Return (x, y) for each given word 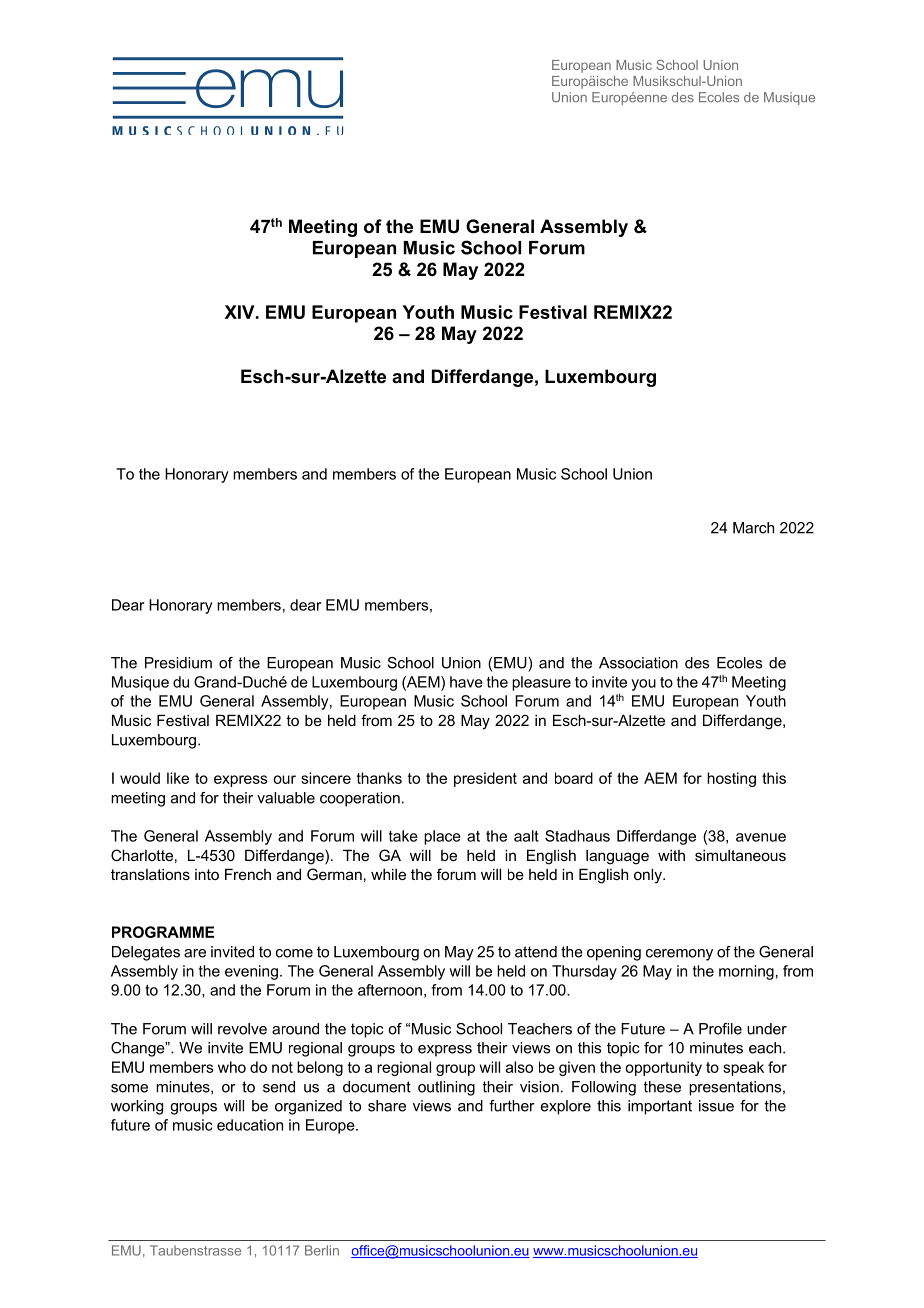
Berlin (322, 1250)
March (753, 528)
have (466, 682)
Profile (720, 1029)
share (387, 1106)
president (485, 779)
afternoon (390, 990)
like (178, 778)
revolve (242, 1029)
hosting (731, 779)
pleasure (541, 683)
